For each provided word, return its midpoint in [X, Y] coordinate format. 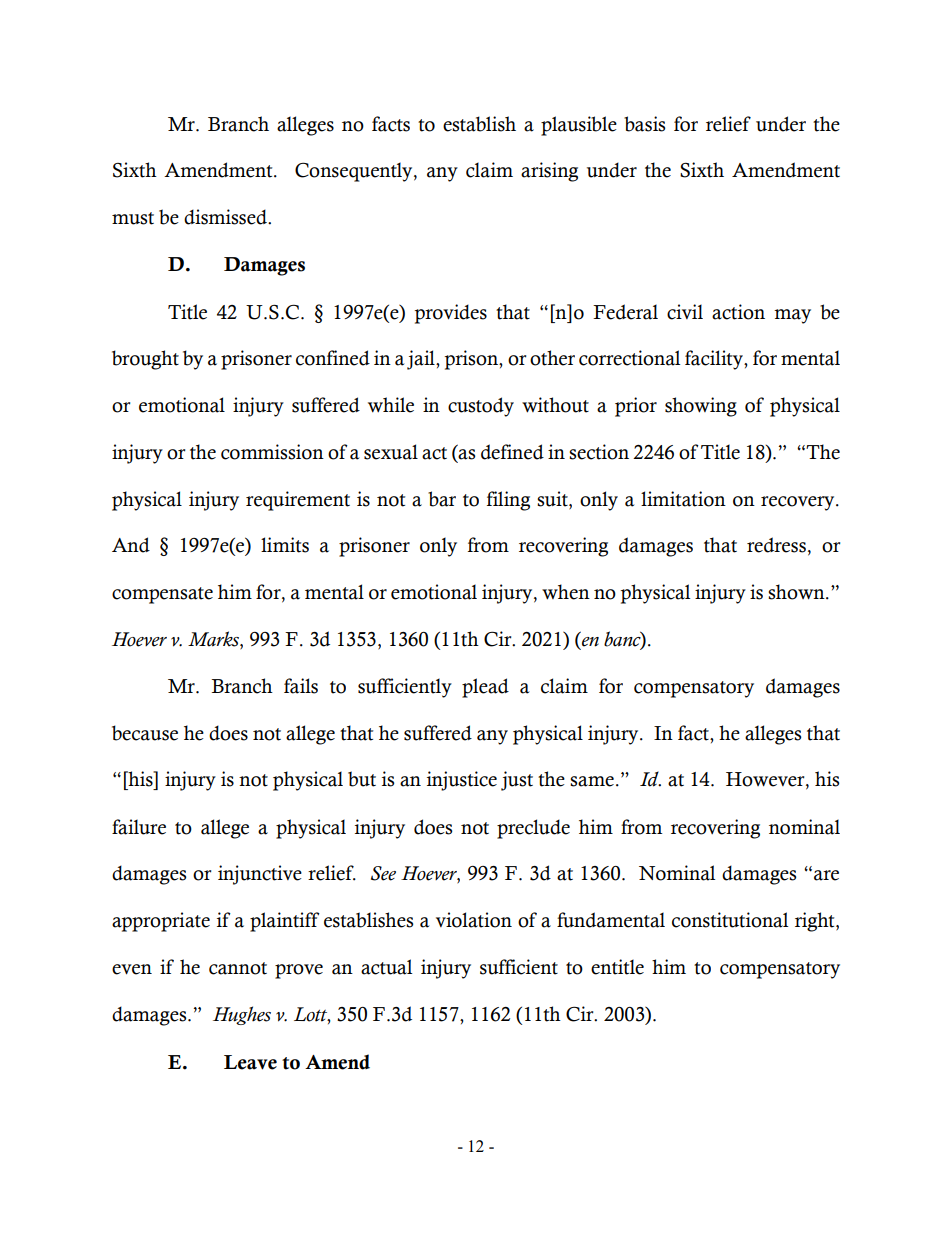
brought [145, 360]
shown [797, 592]
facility [715, 360]
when [566, 592]
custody [481, 407]
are [826, 875]
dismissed [226, 217]
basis [644, 124]
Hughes [242, 1015]
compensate [162, 595]
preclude [533, 829]
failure [139, 827]
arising [549, 172]
